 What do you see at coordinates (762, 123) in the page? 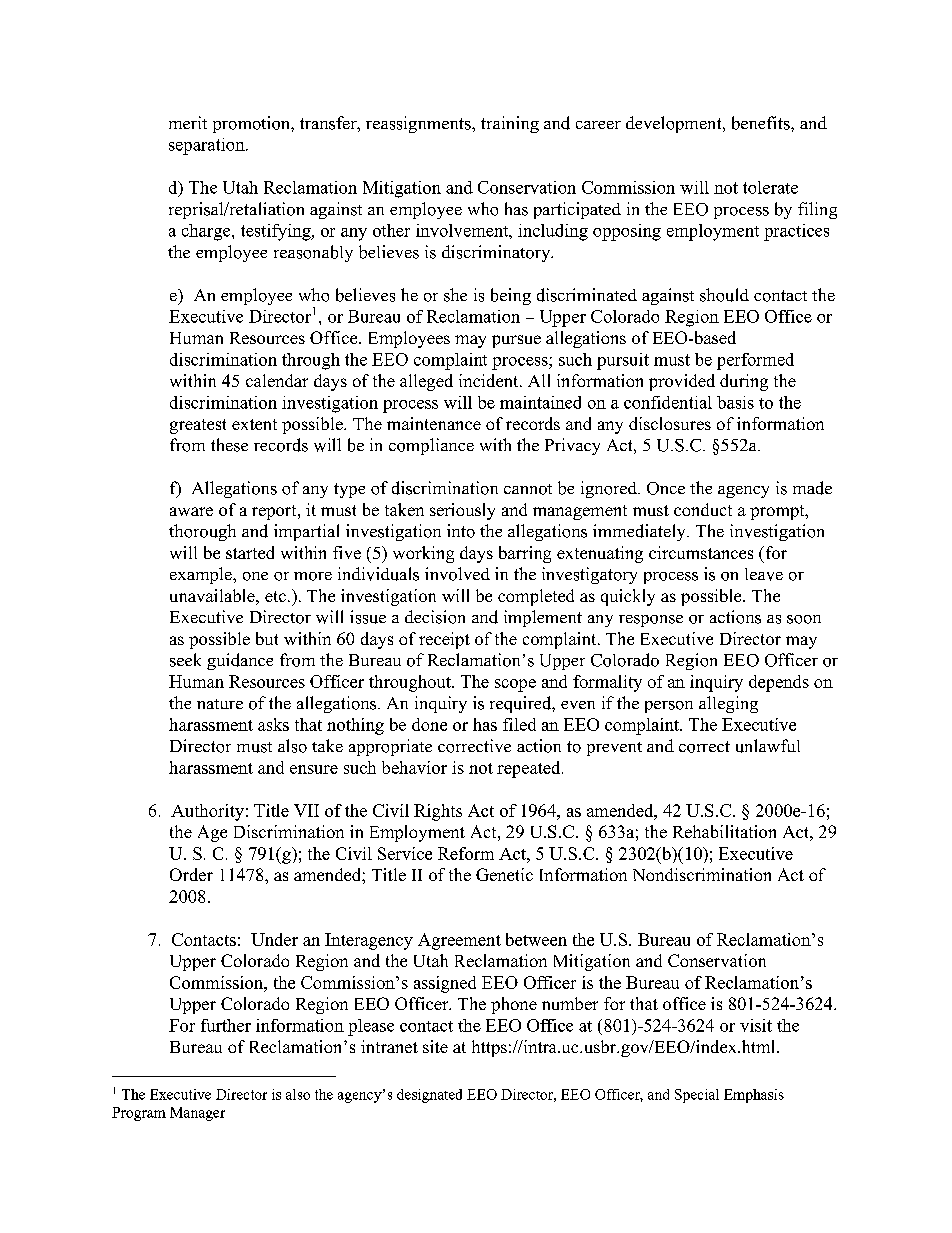
I see `benefits` at bounding box center [762, 123].
